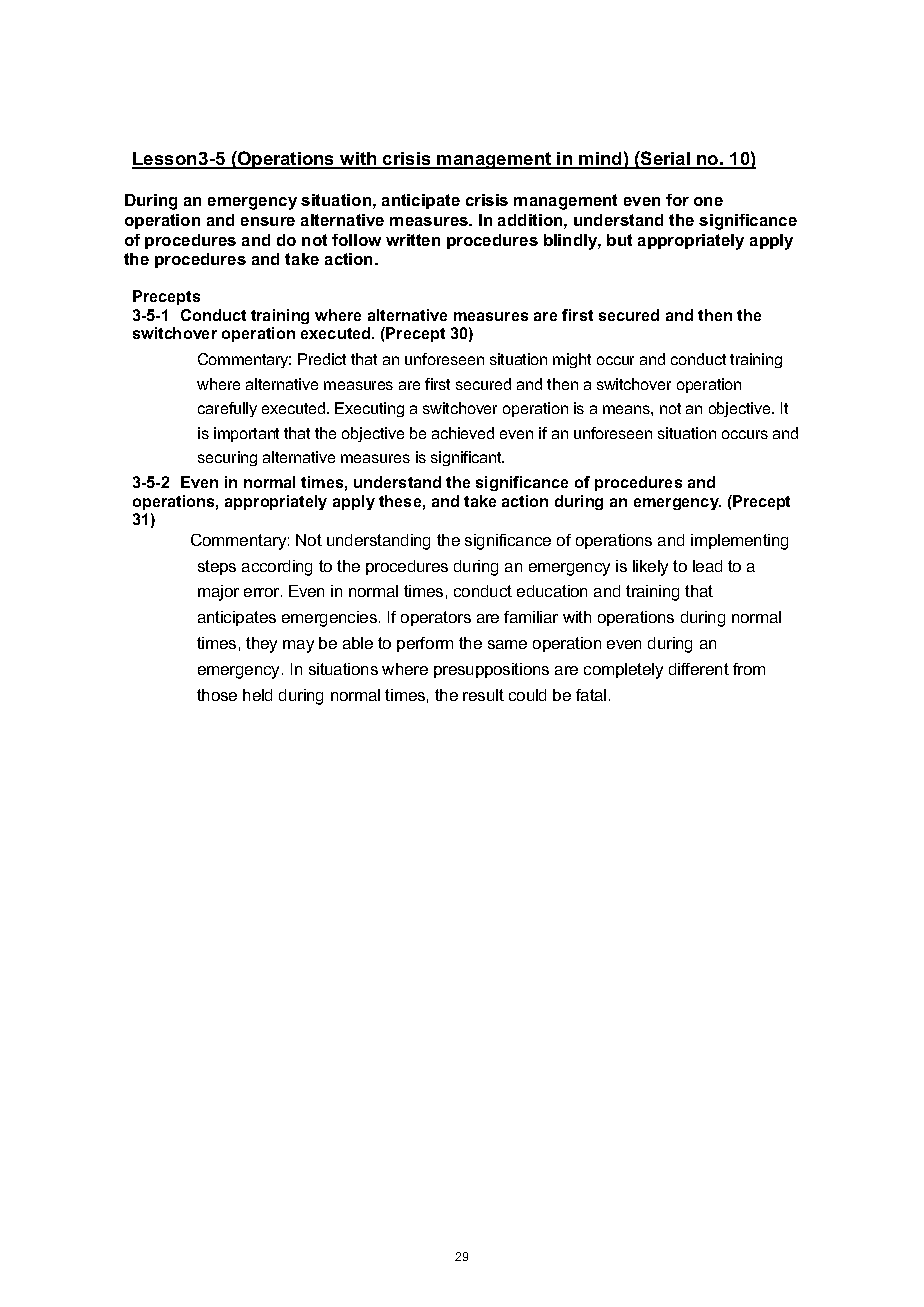 This page has width=924, height=1307. Describe the element at coordinates (619, 240) in the page. I see `but` at that location.
